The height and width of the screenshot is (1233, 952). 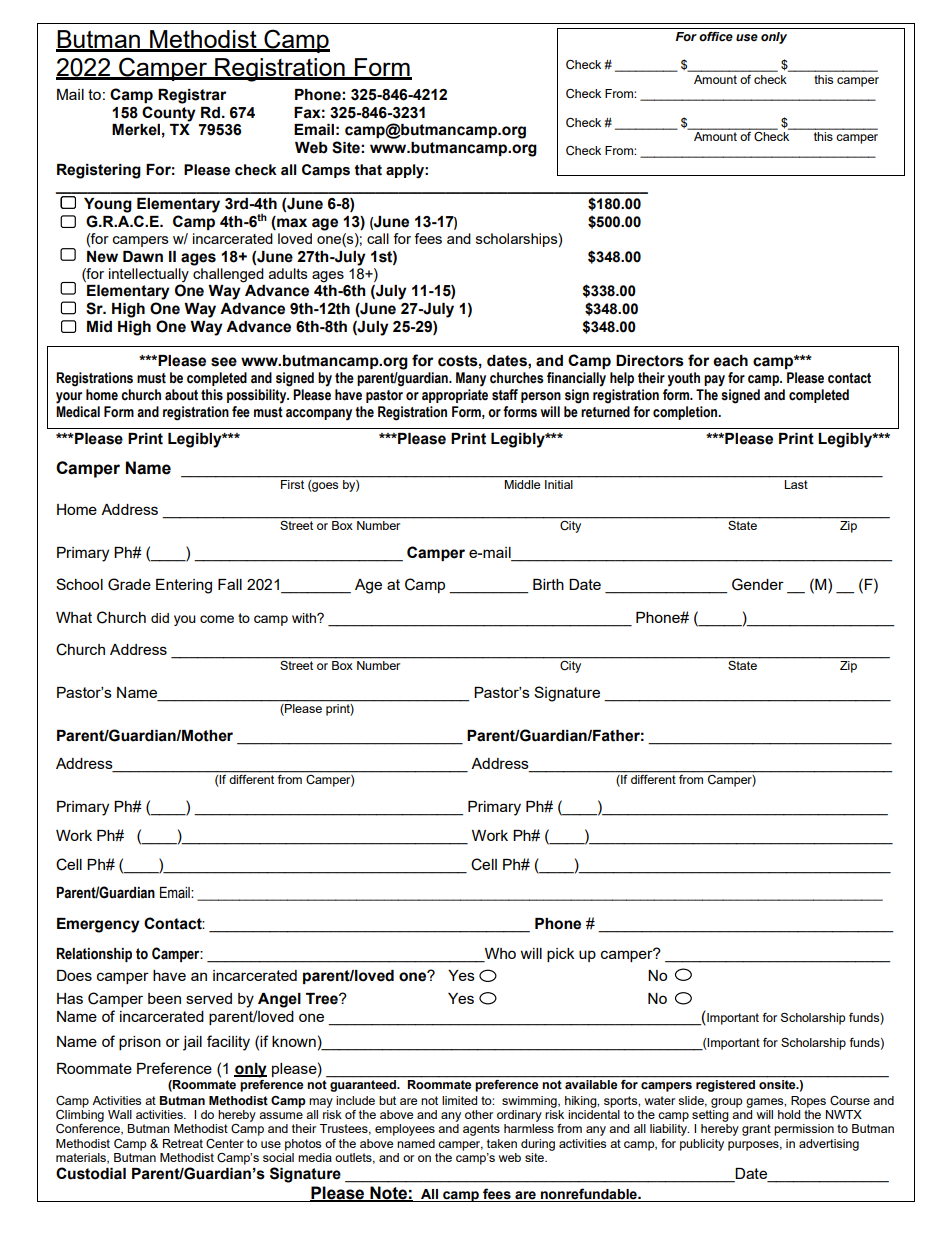 I want to click on grant, so click(x=756, y=1130).
